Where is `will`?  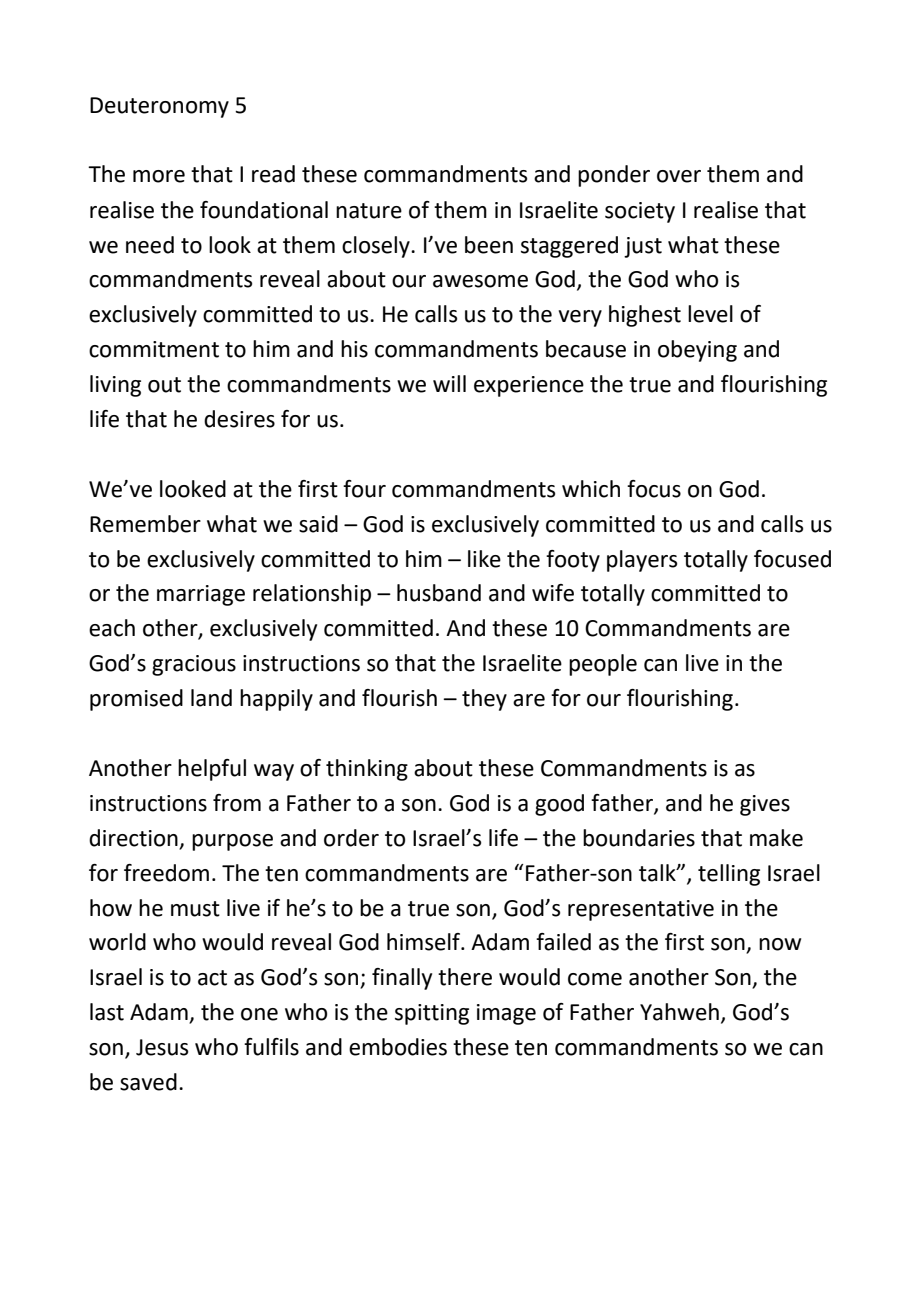 will is located at coordinates (449, 383).
